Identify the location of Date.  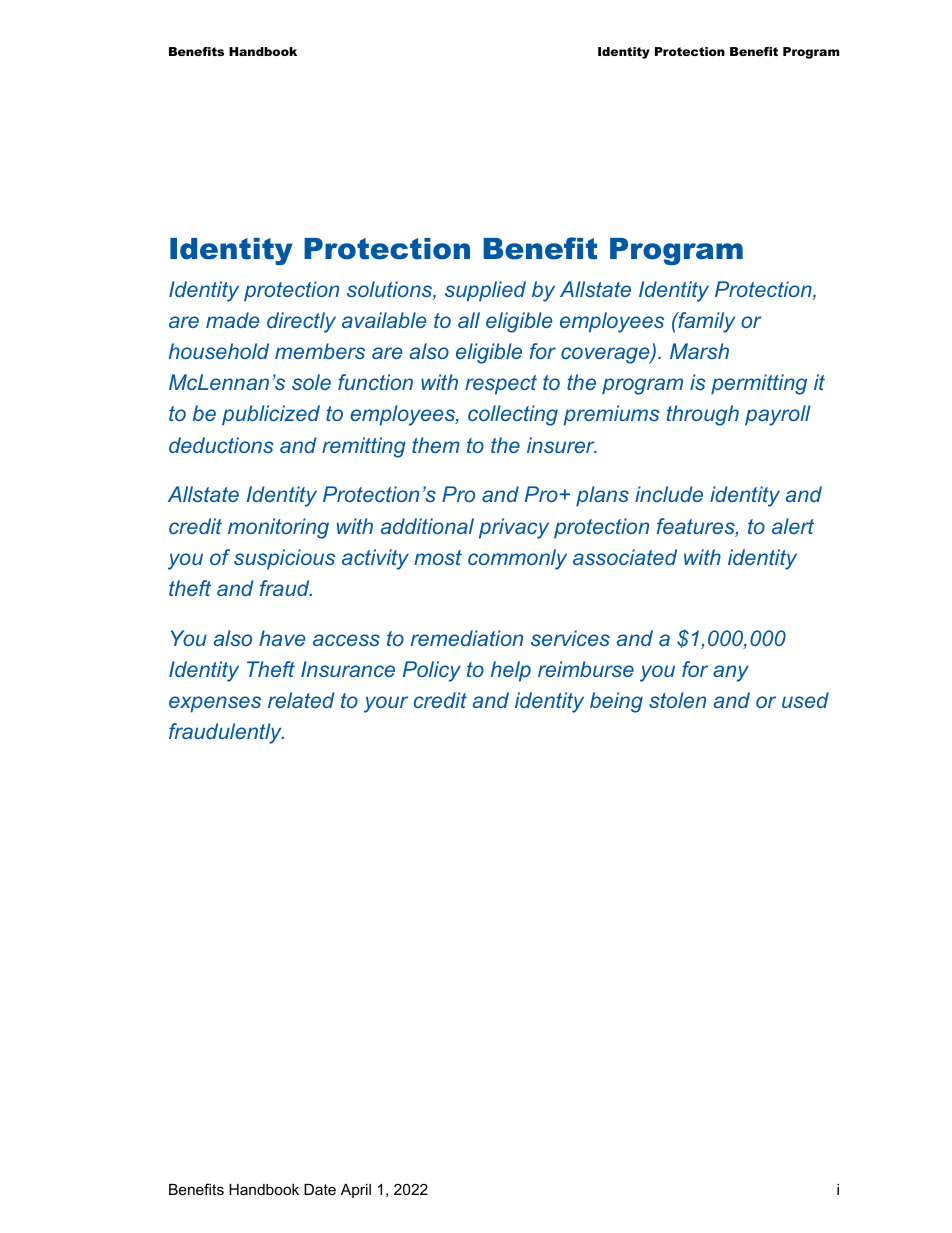
(320, 1189).
